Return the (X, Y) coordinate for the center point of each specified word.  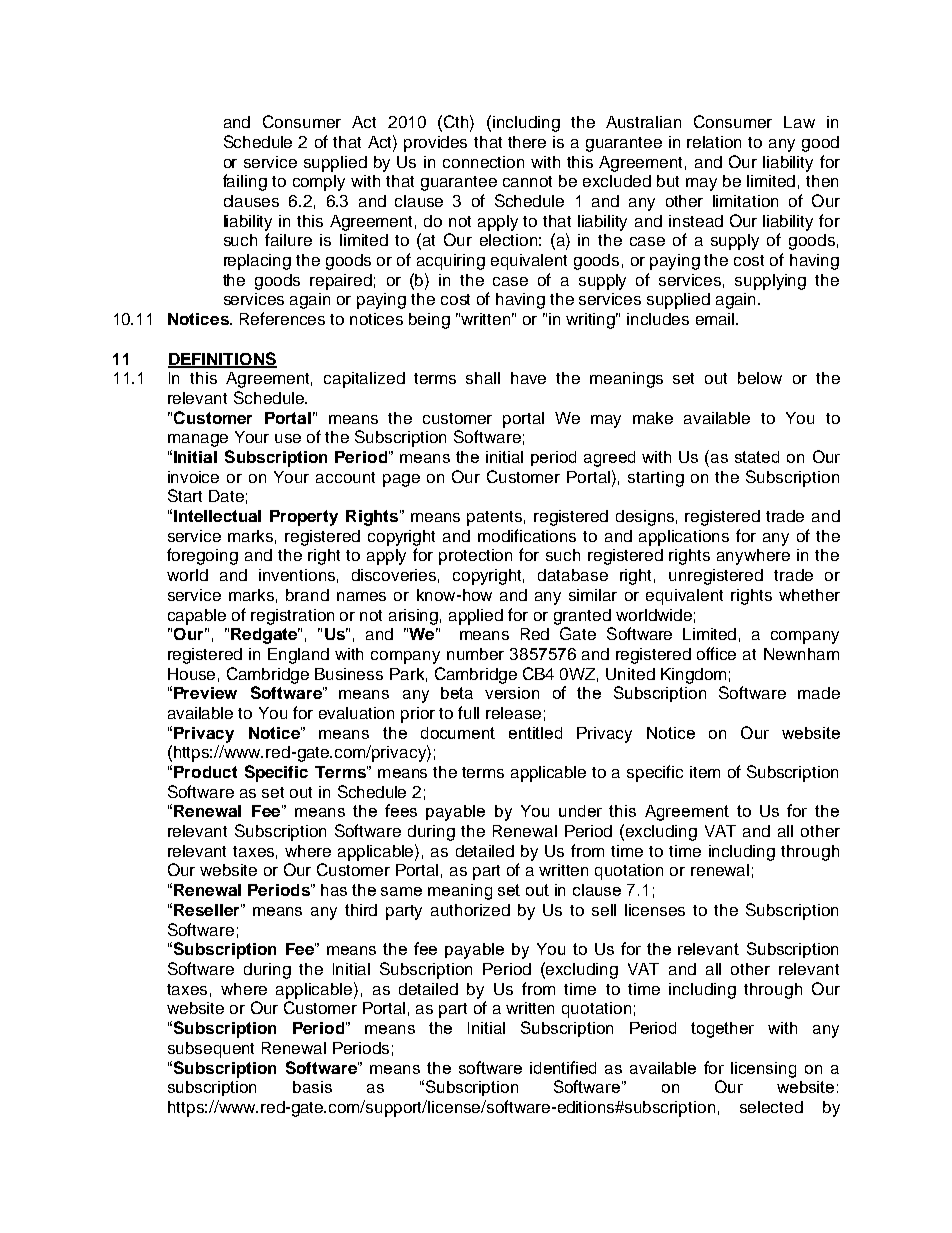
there (527, 142)
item (705, 772)
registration (292, 617)
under (580, 811)
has (334, 890)
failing (245, 182)
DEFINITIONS (222, 359)
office (716, 653)
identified (563, 1067)
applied (476, 617)
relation (714, 142)
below (760, 378)
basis (312, 1087)
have (528, 378)
